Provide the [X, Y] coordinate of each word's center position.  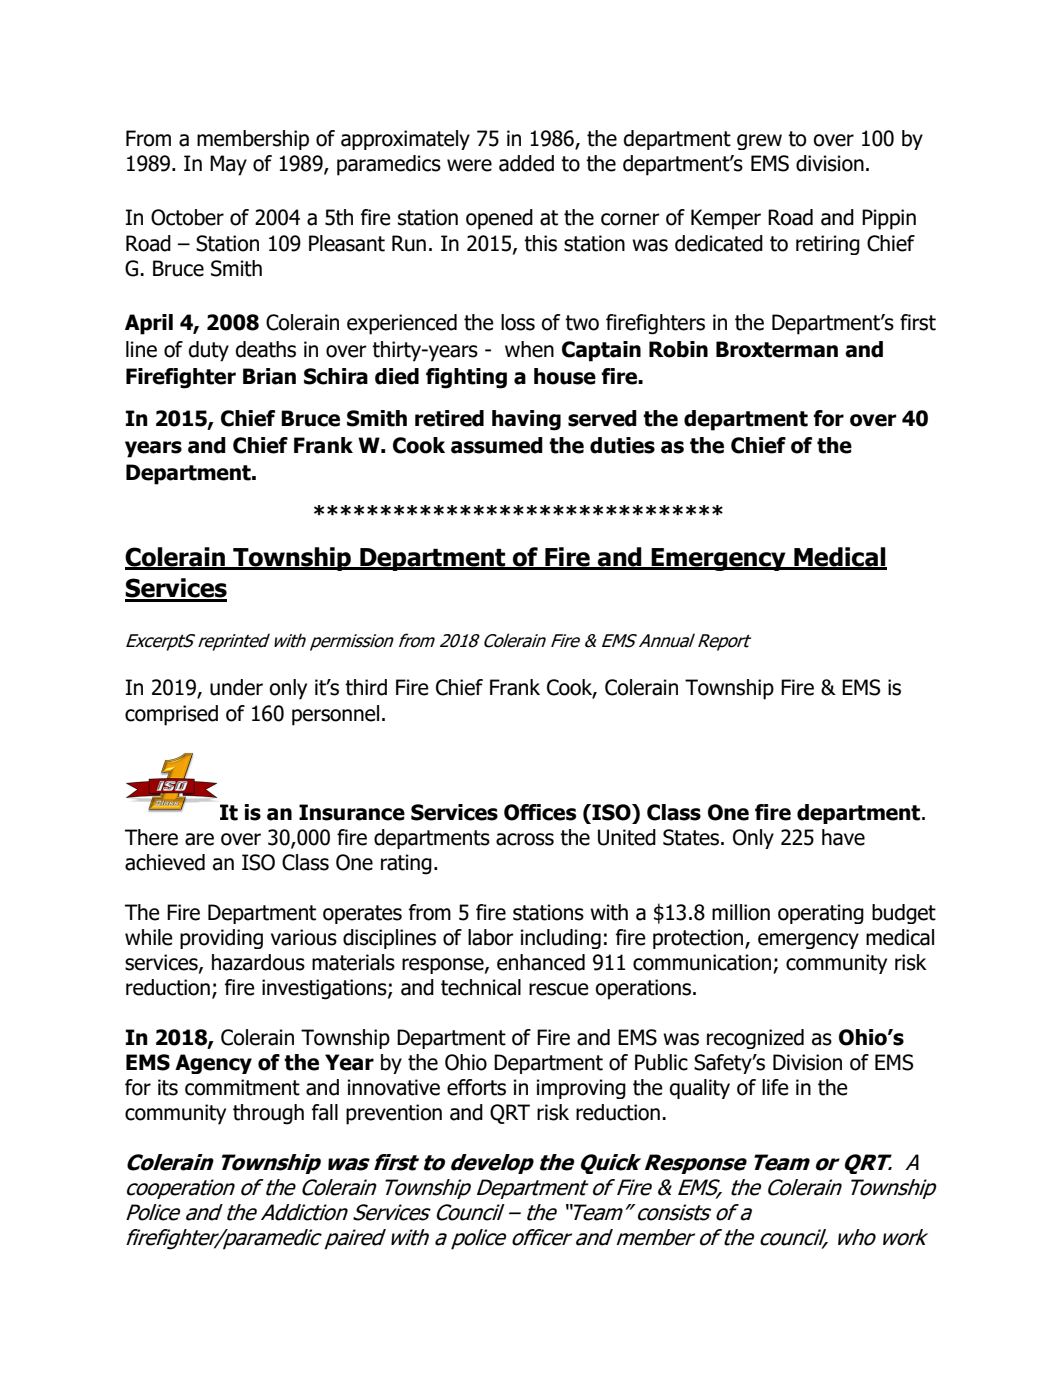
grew [759, 142]
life [775, 1087]
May [228, 165]
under [236, 687]
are [199, 839]
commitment [242, 1087]
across [525, 839]
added [526, 163]
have [843, 837]
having [526, 420]
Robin [678, 349]
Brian [269, 376]
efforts [476, 1087]
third [366, 687]
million [741, 912]
